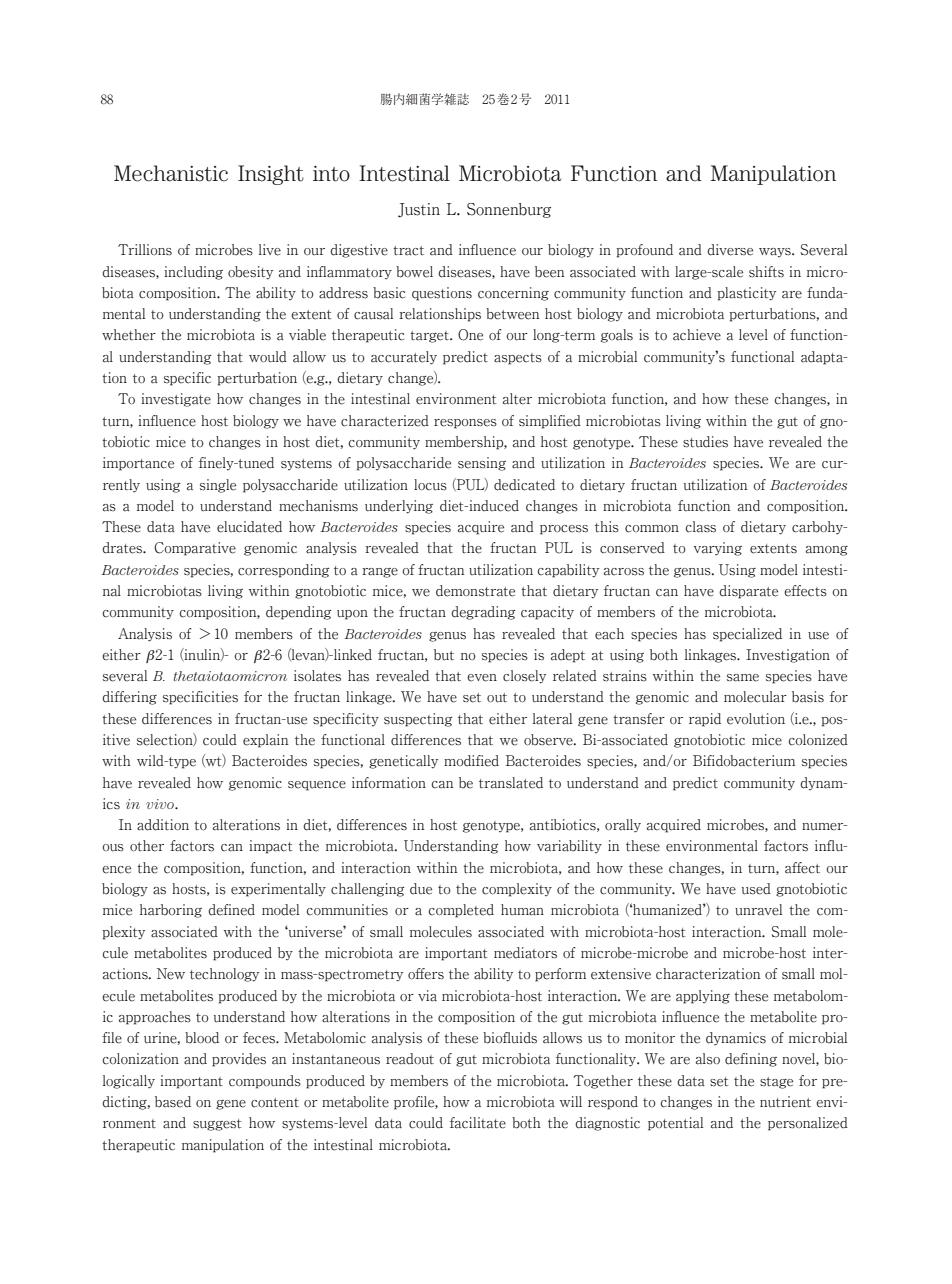 This image has width=952, height=1284. Describe the element at coordinates (217, 1125) in the image. I see `suggest` at that location.
